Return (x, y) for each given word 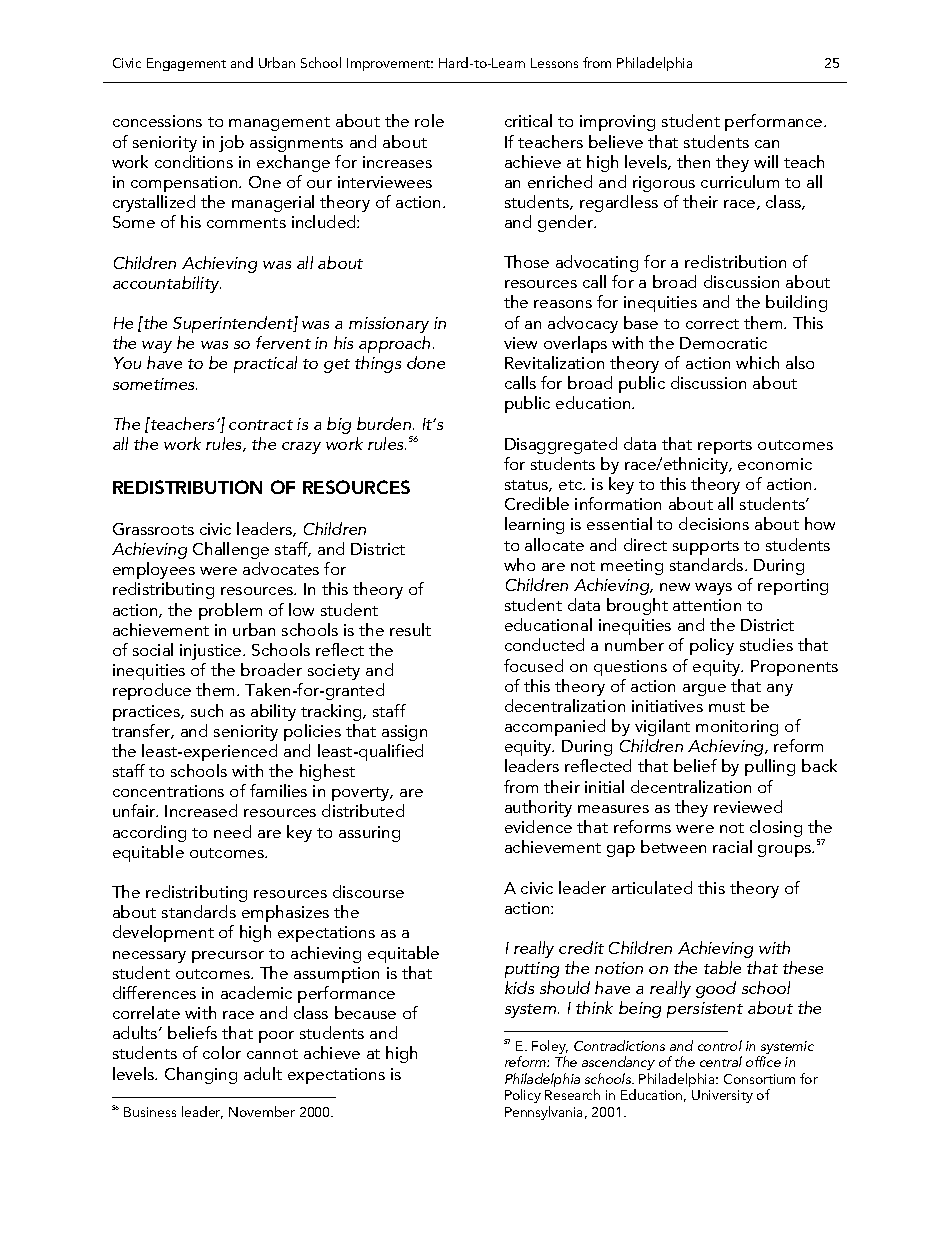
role (429, 120)
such (207, 710)
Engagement (186, 64)
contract (261, 425)
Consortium (759, 1079)
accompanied (555, 727)
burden (385, 423)
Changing (201, 1075)
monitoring (737, 728)
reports (725, 447)
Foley (550, 1048)
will (766, 161)
